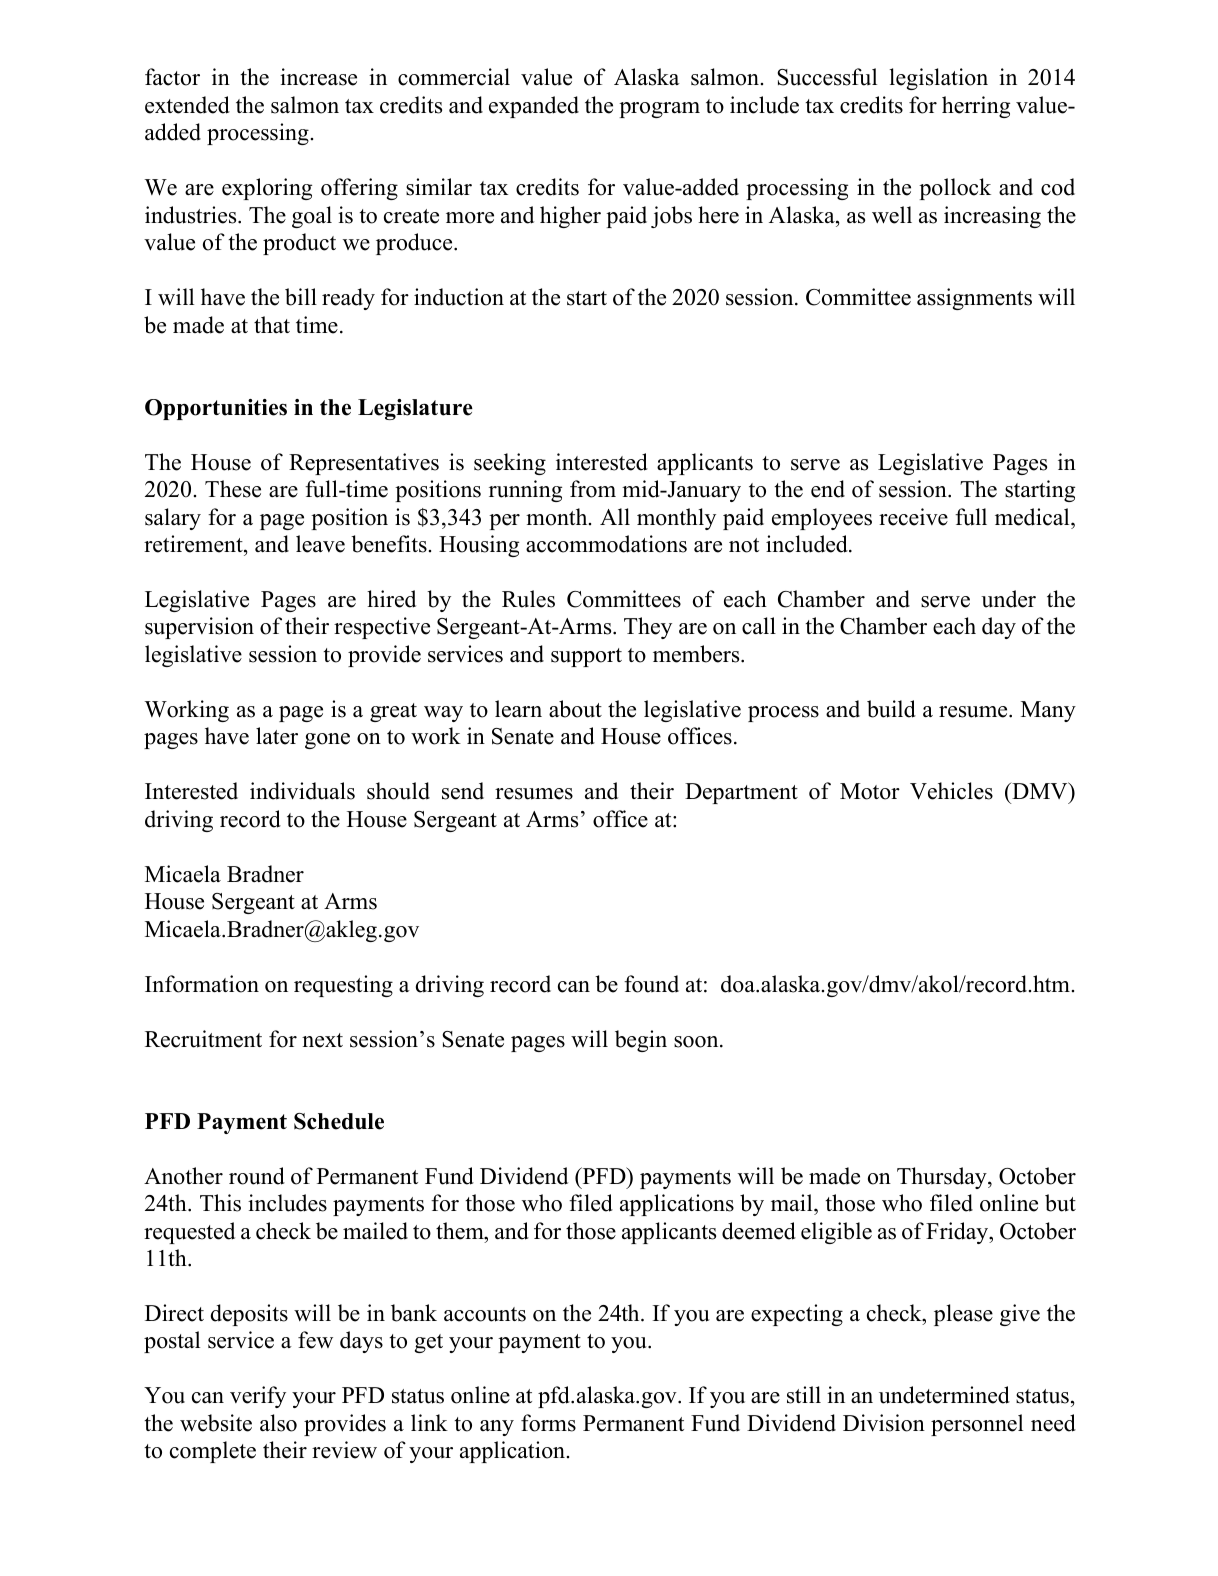 Image resolution: width=1218 pixels, height=1576 pixels. I want to click on herring, so click(976, 107).
